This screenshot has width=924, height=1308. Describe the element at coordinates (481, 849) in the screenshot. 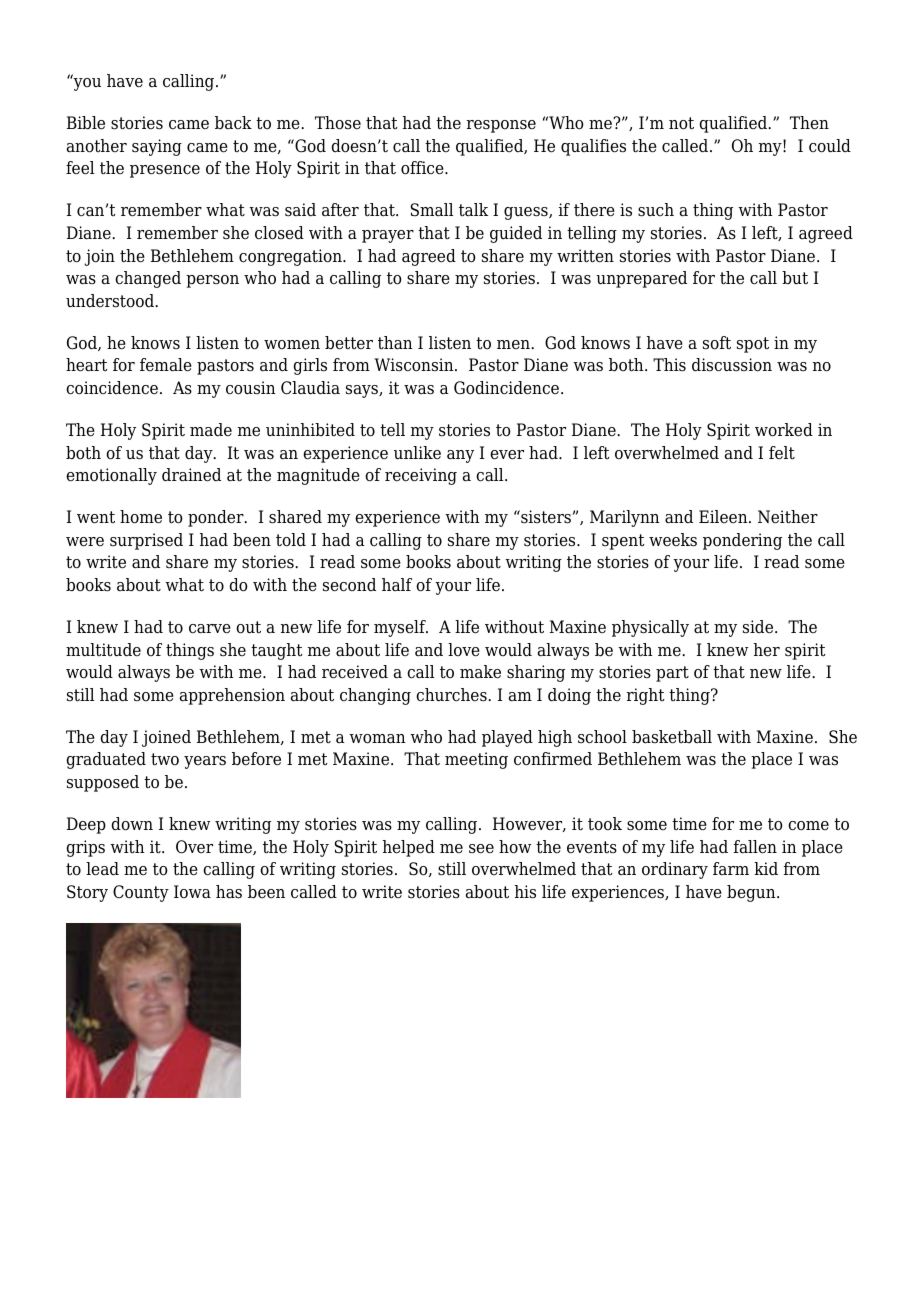

I see `see` at that location.
